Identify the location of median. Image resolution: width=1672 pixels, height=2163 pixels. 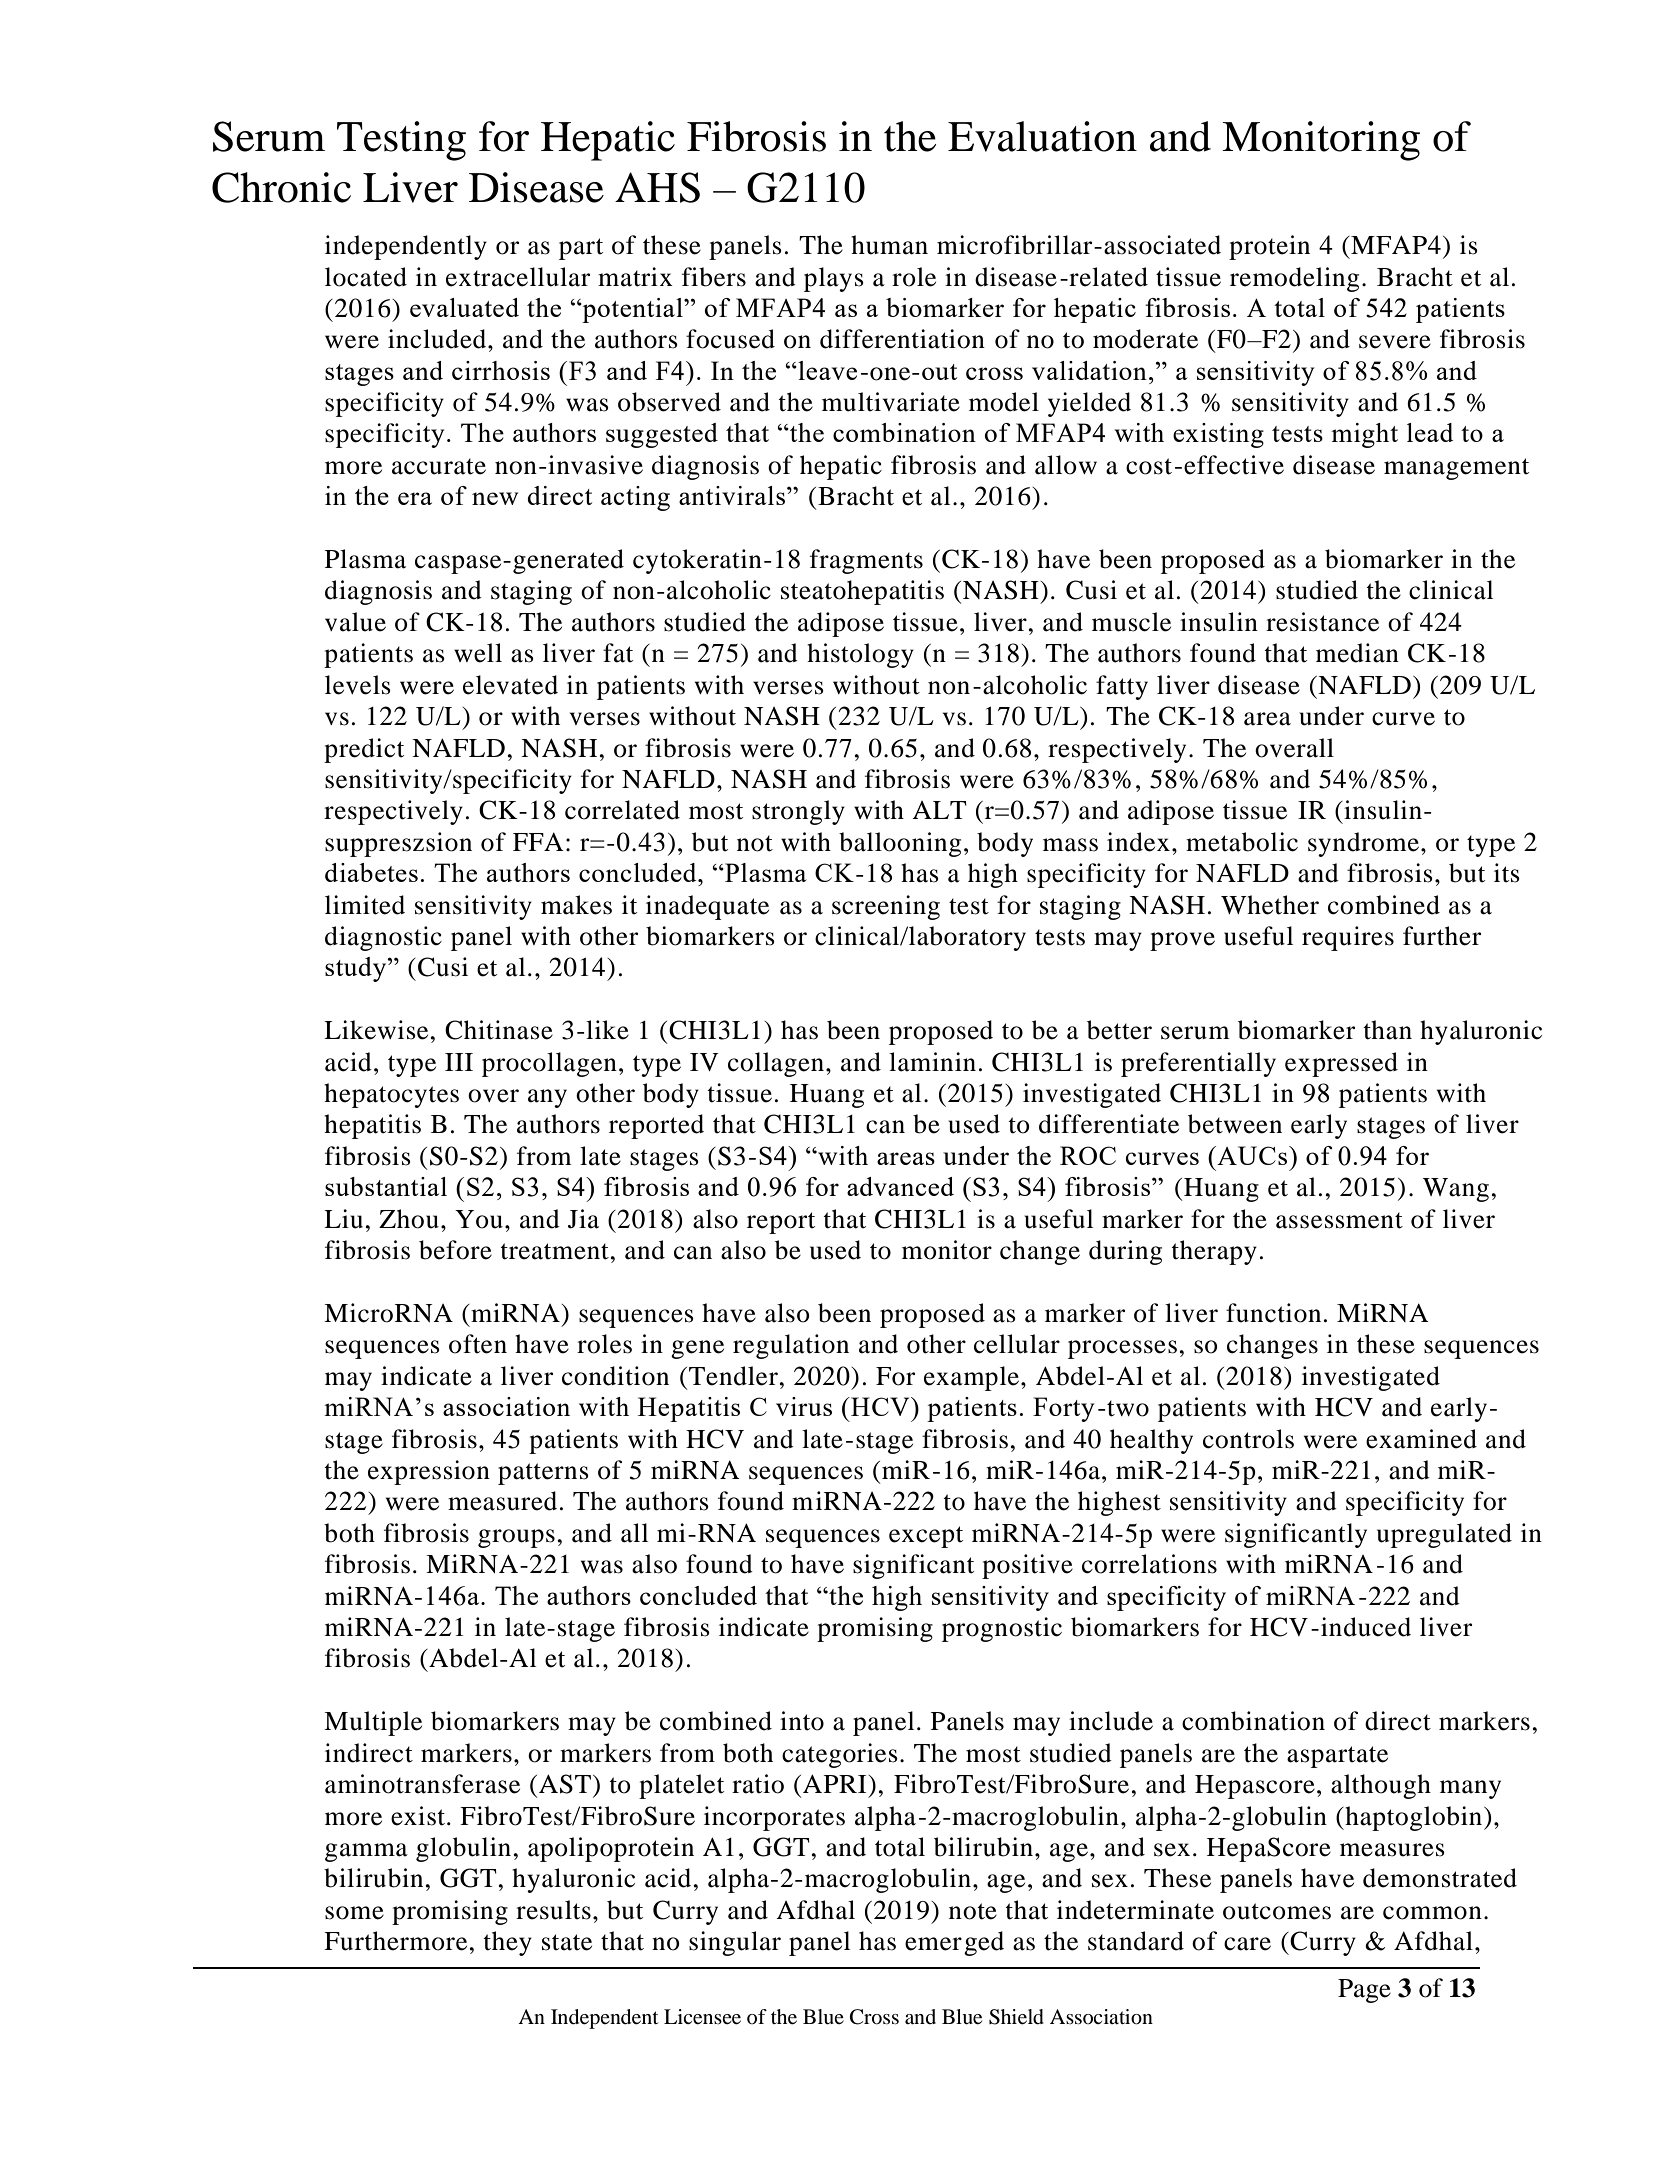
(1357, 653).
